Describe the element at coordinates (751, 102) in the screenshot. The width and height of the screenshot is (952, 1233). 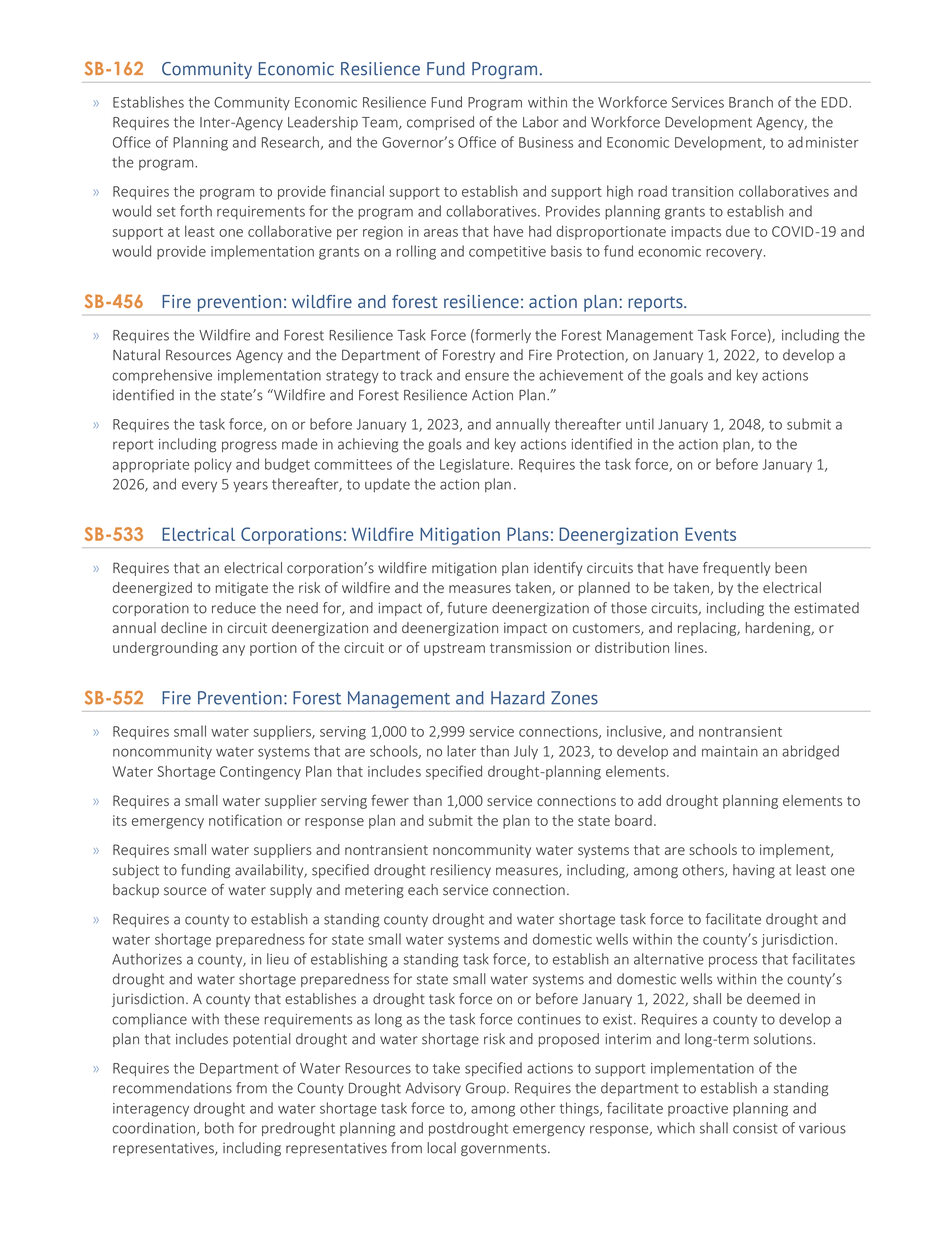
I see `Branch` at that location.
